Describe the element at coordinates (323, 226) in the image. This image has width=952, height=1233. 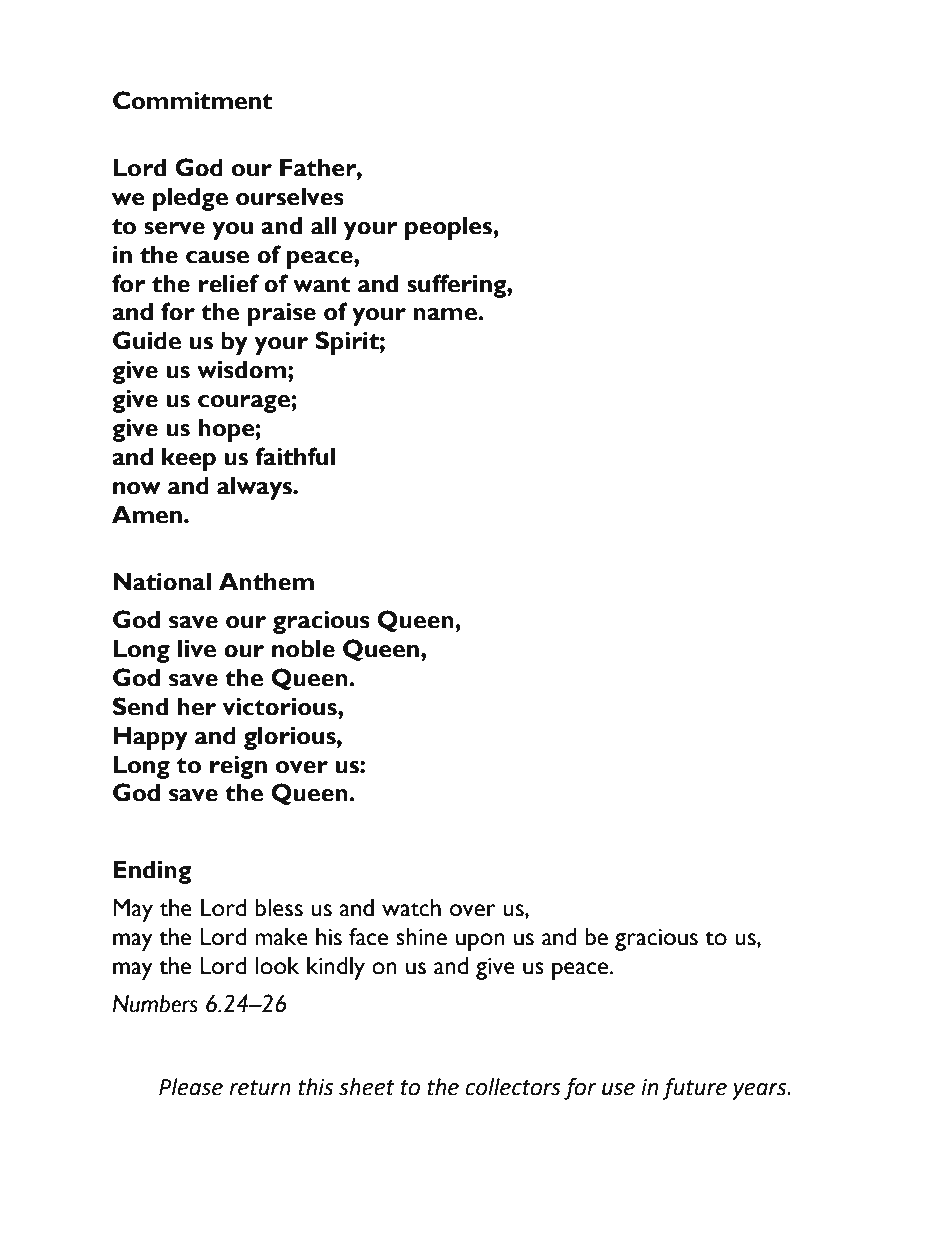
I see `all` at that location.
